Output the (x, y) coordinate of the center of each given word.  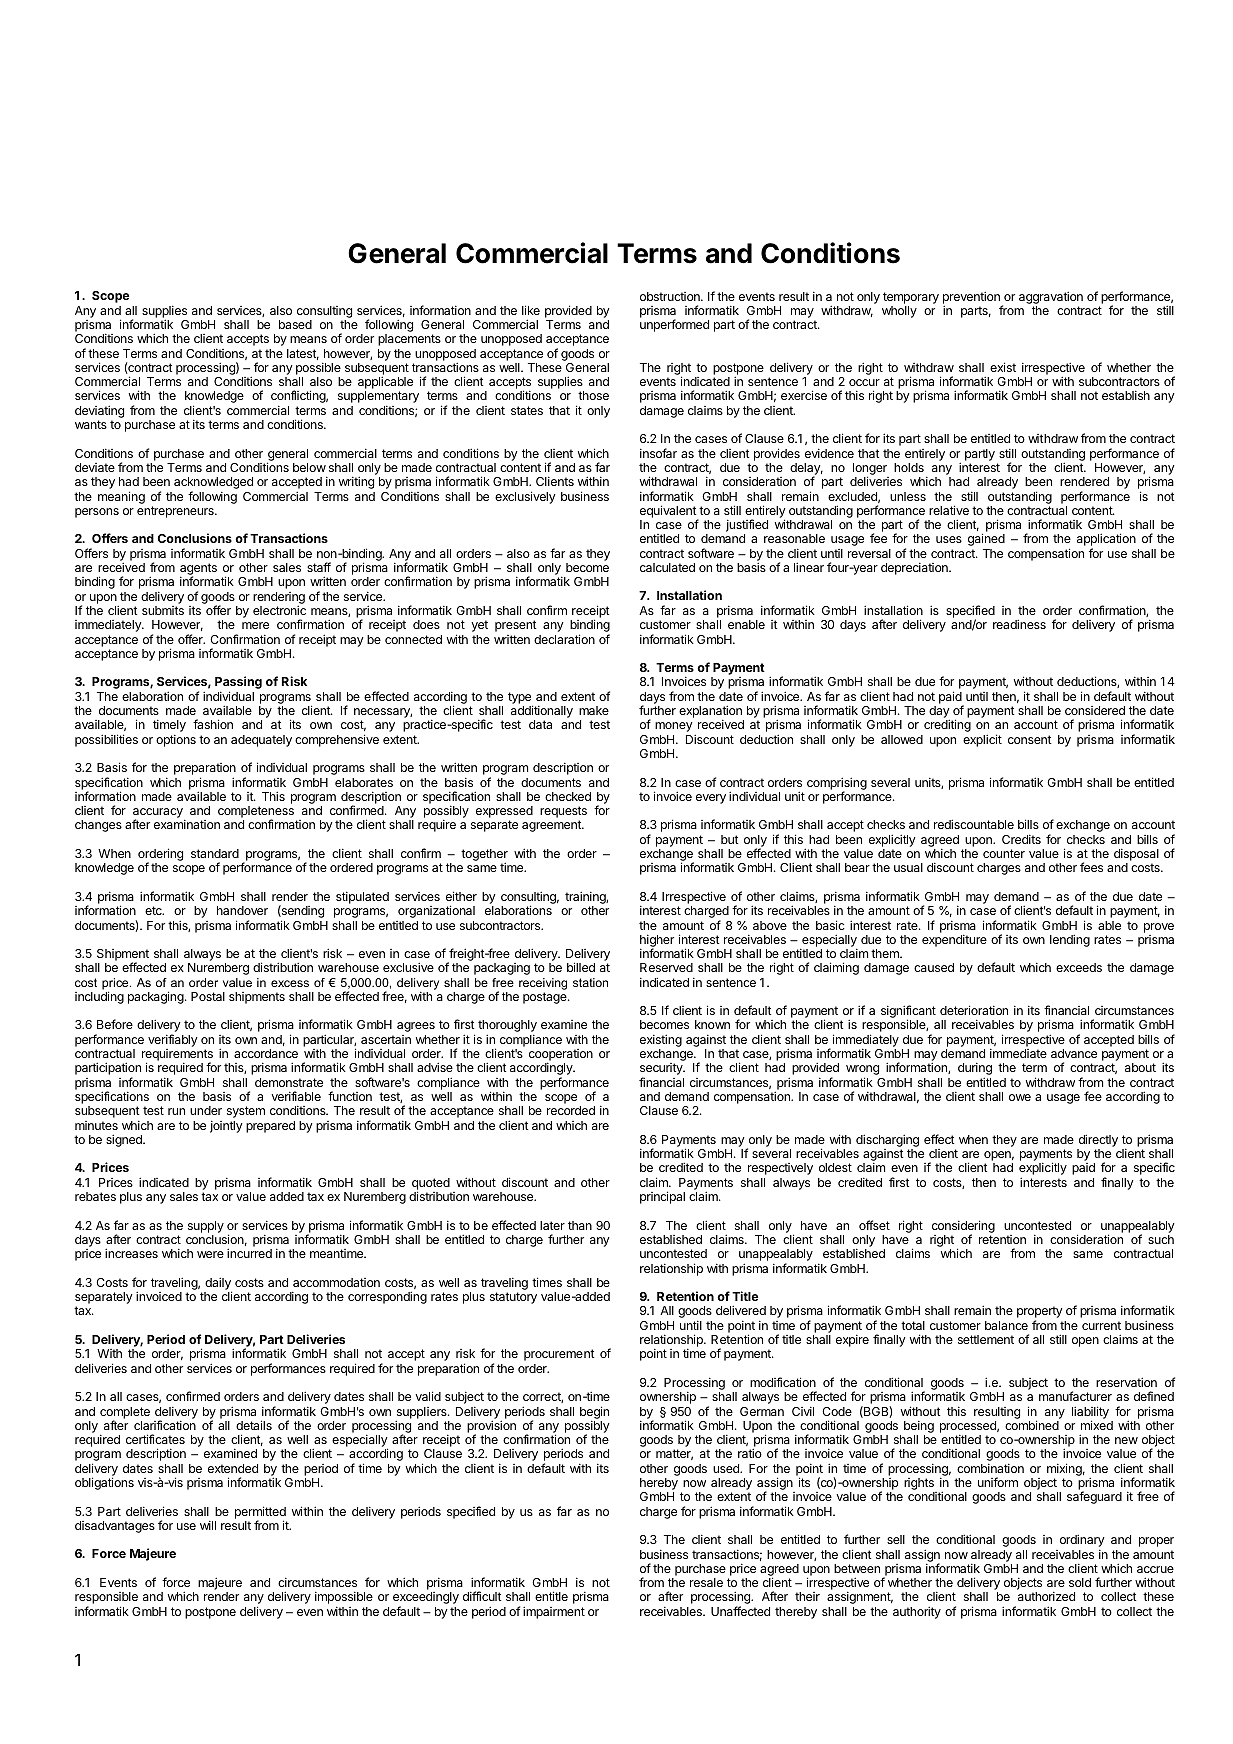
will (208, 1525)
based (295, 324)
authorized (1046, 1596)
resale (706, 1582)
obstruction (671, 296)
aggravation (1051, 297)
